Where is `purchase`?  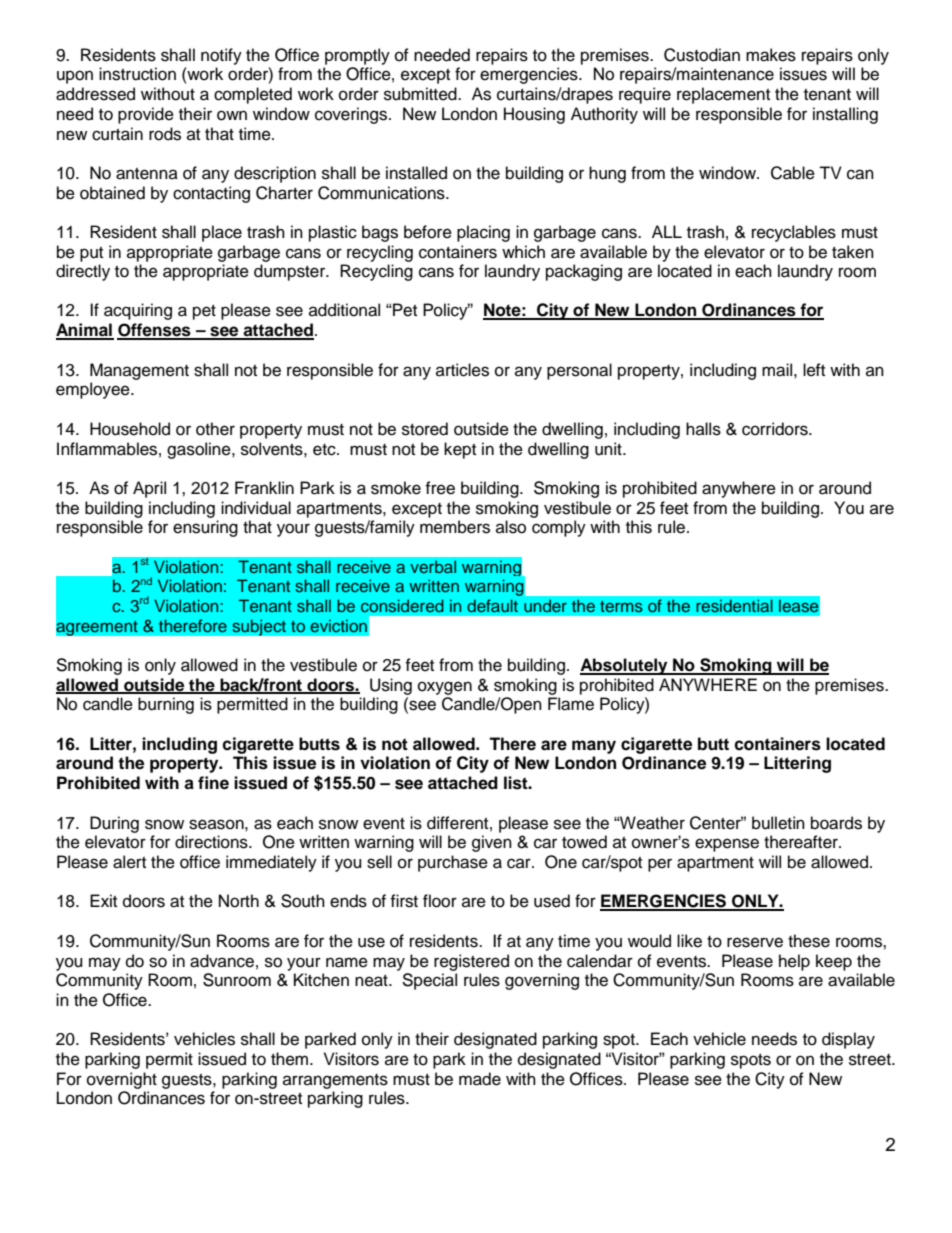
purchase is located at coordinates (453, 863).
